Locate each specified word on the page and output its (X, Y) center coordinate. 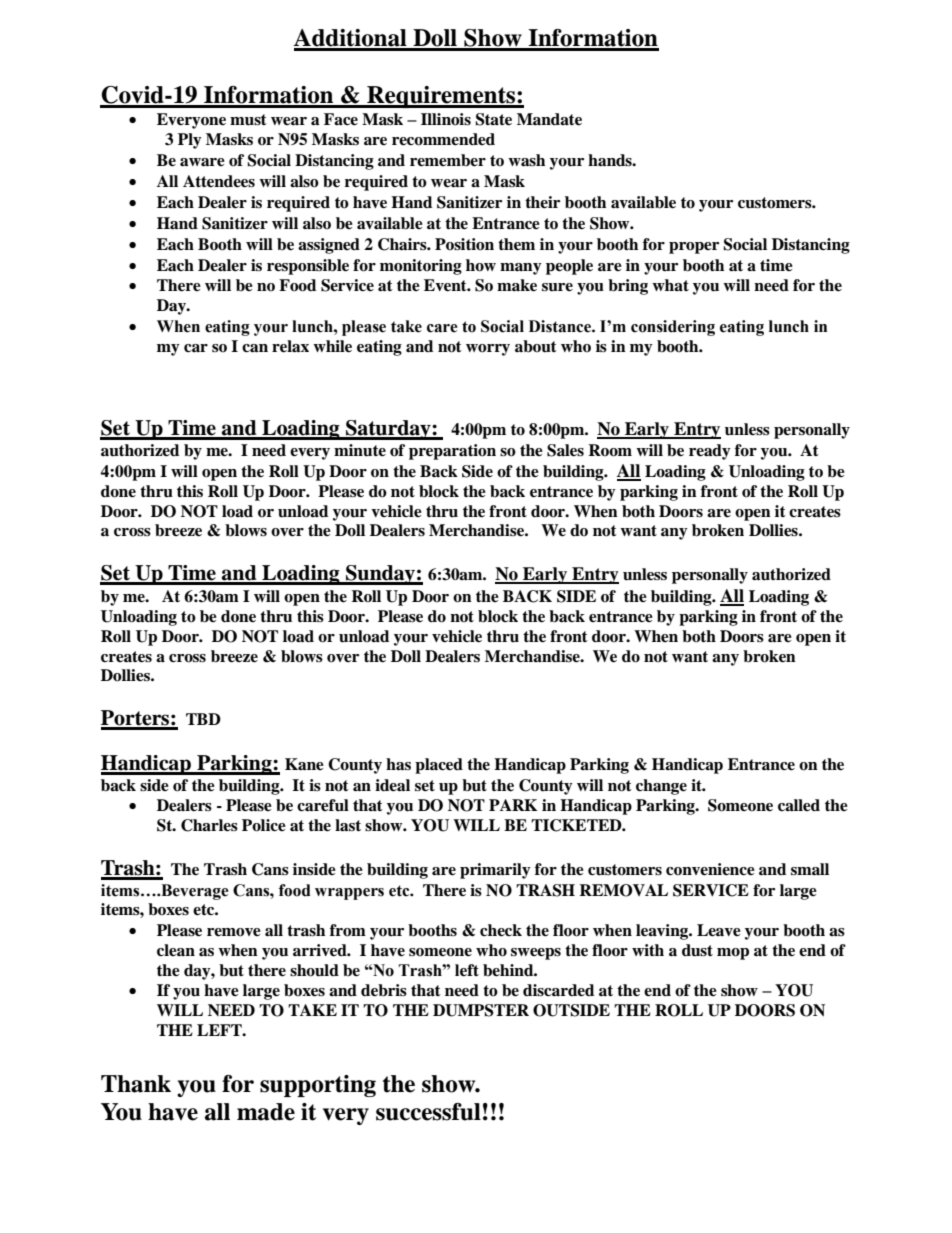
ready (710, 452)
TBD (203, 719)
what (670, 285)
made (266, 1112)
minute (360, 450)
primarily (495, 871)
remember (448, 160)
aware (202, 162)
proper (694, 248)
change (661, 787)
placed (439, 766)
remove (234, 932)
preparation (452, 452)
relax (290, 346)
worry (488, 350)
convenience (710, 869)
